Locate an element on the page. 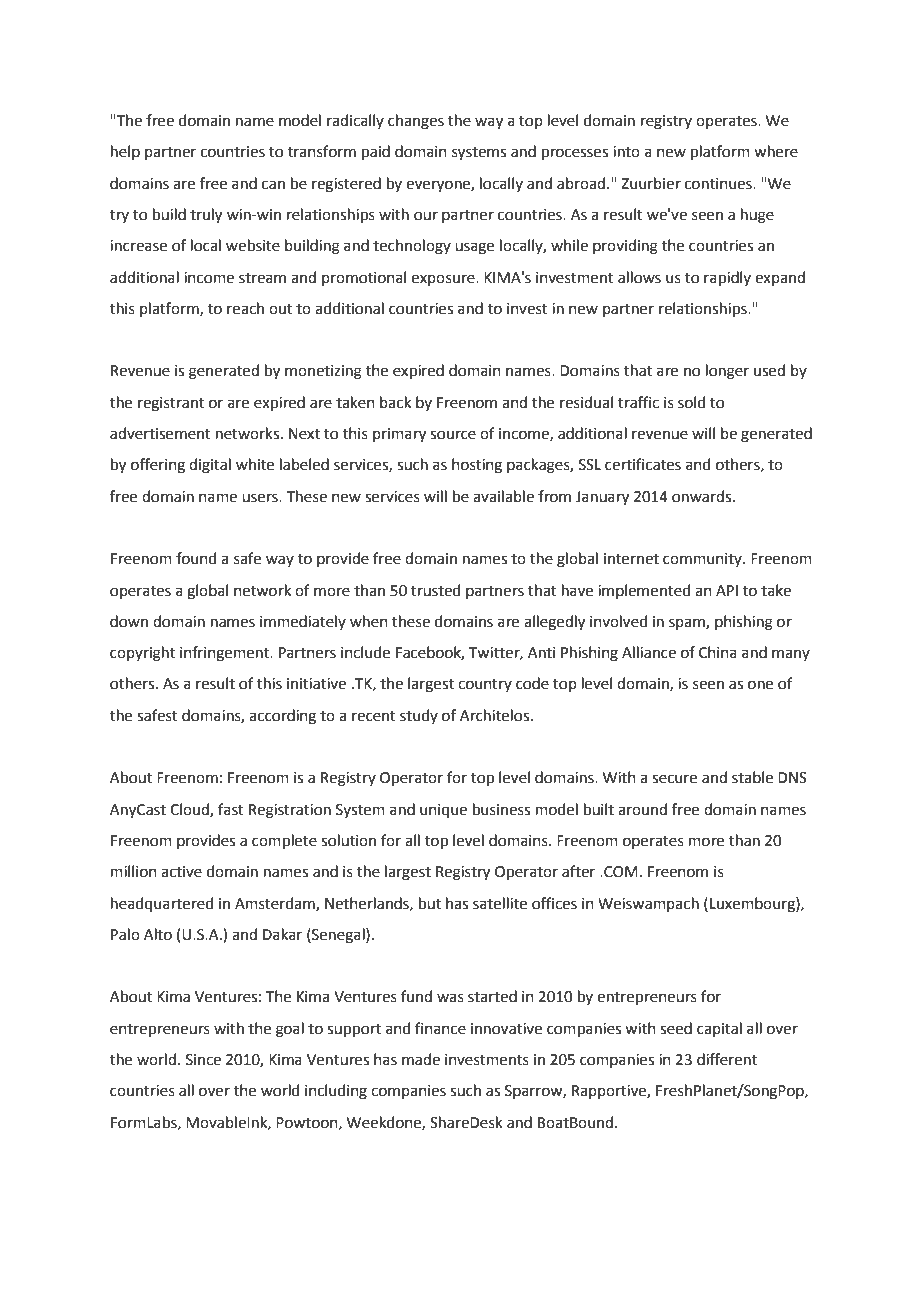  made is located at coordinates (421, 1059).
